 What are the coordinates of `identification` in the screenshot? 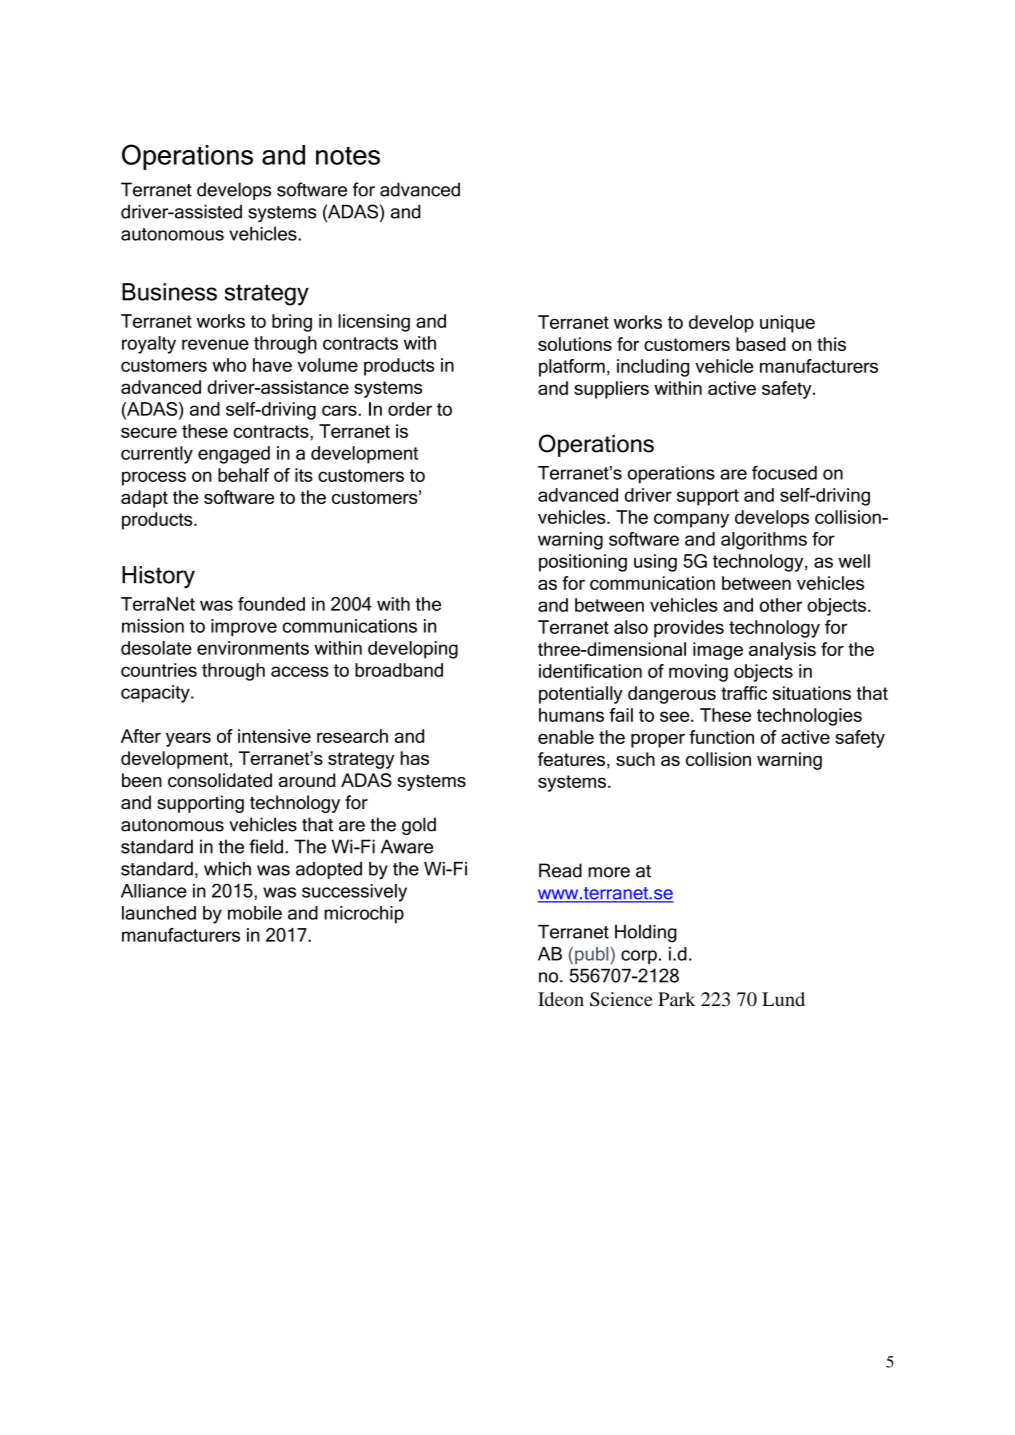 It's located at (590, 671).
